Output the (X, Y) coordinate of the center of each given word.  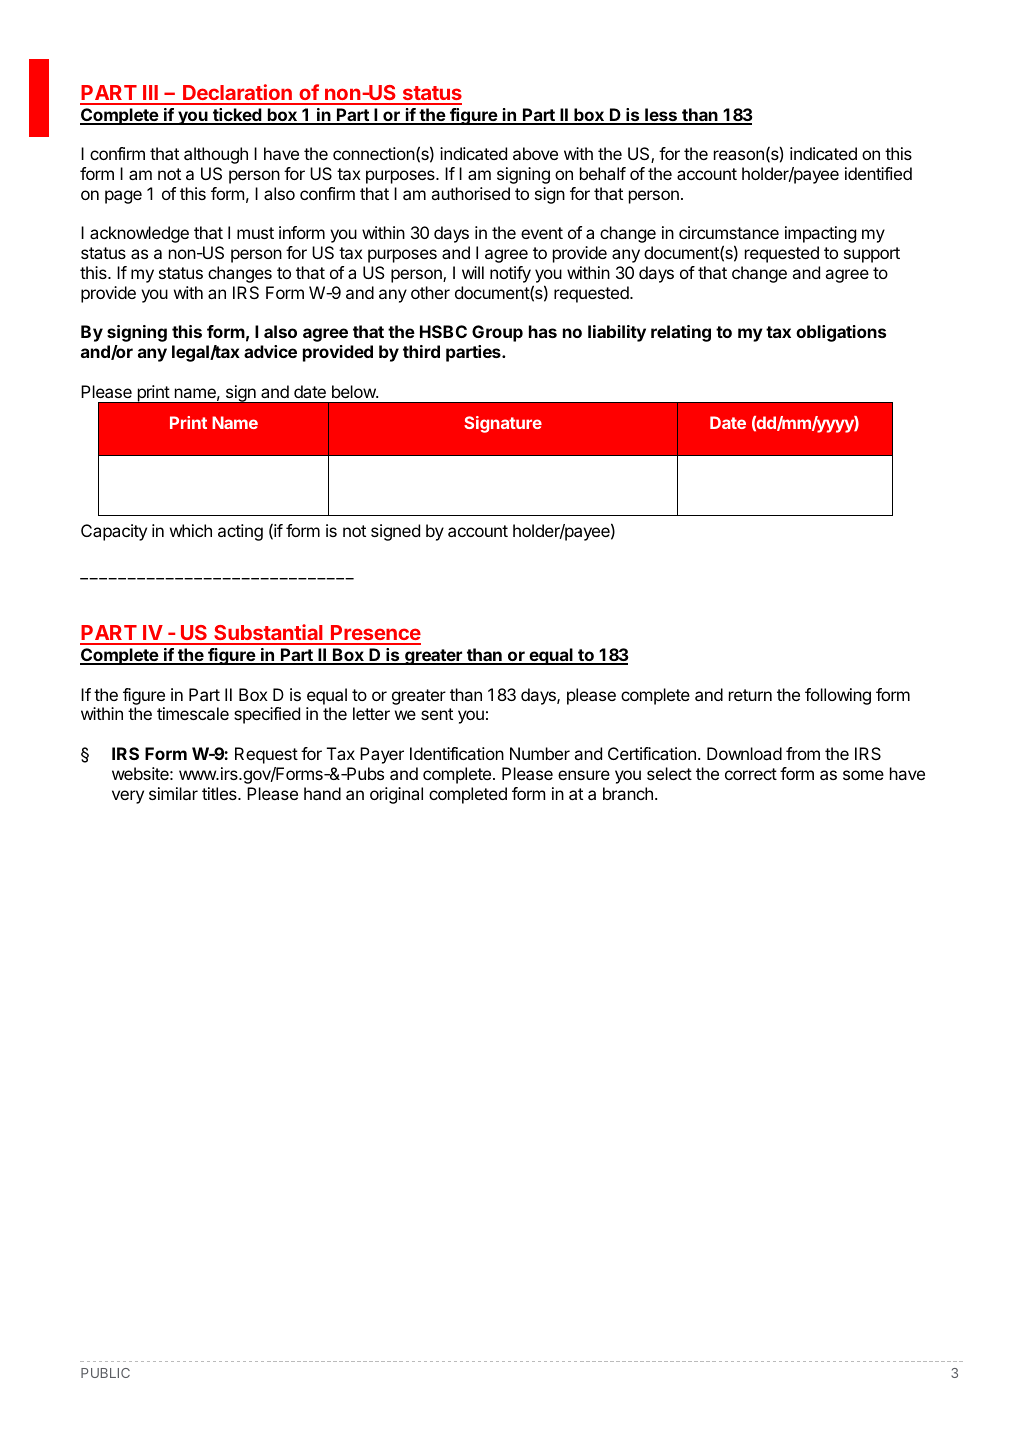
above (535, 153)
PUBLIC (105, 1373)
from (803, 753)
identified (878, 173)
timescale (193, 713)
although (216, 155)
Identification (457, 753)
